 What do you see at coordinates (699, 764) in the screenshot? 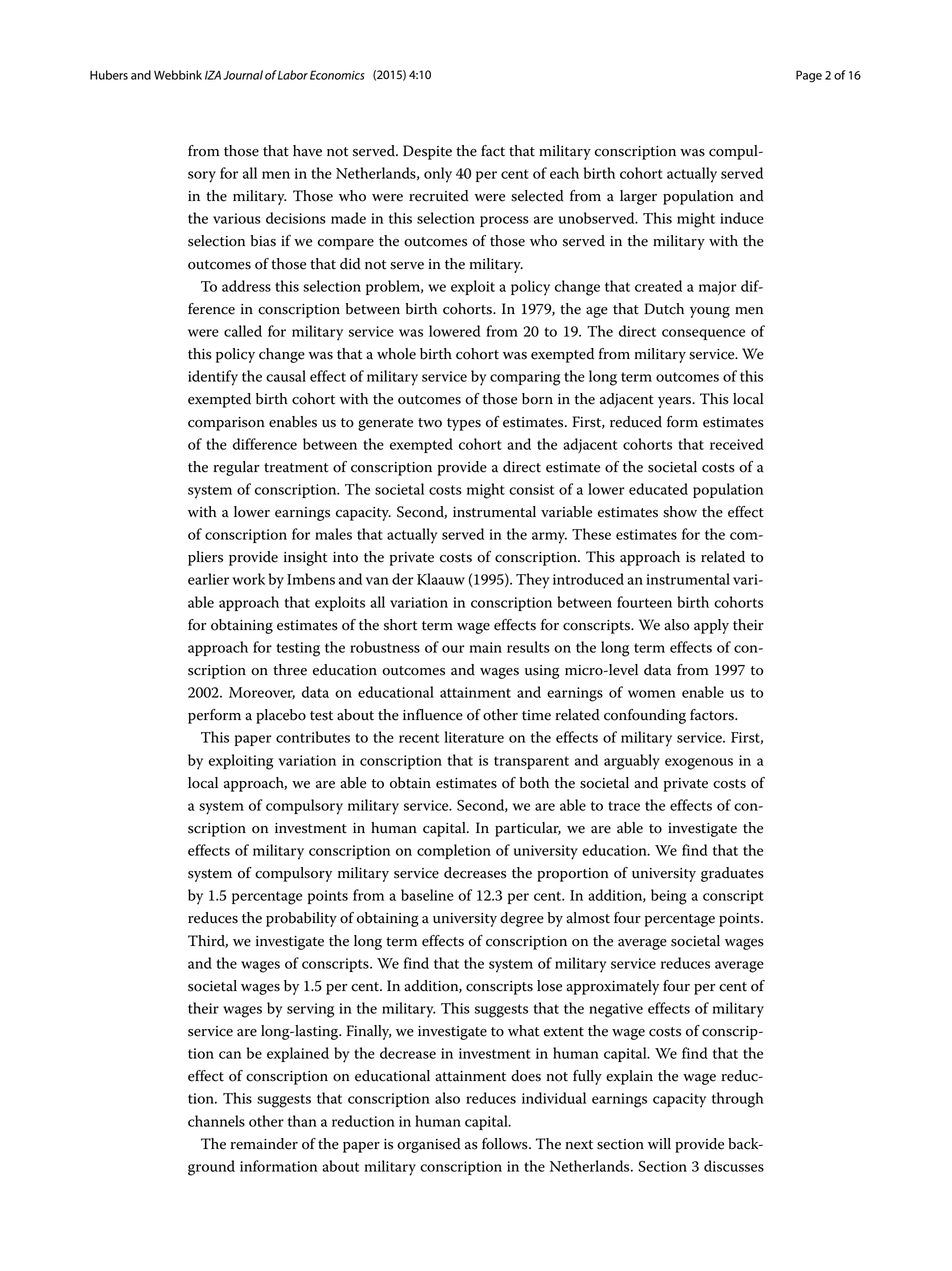
I see `exogenous` at bounding box center [699, 764].
